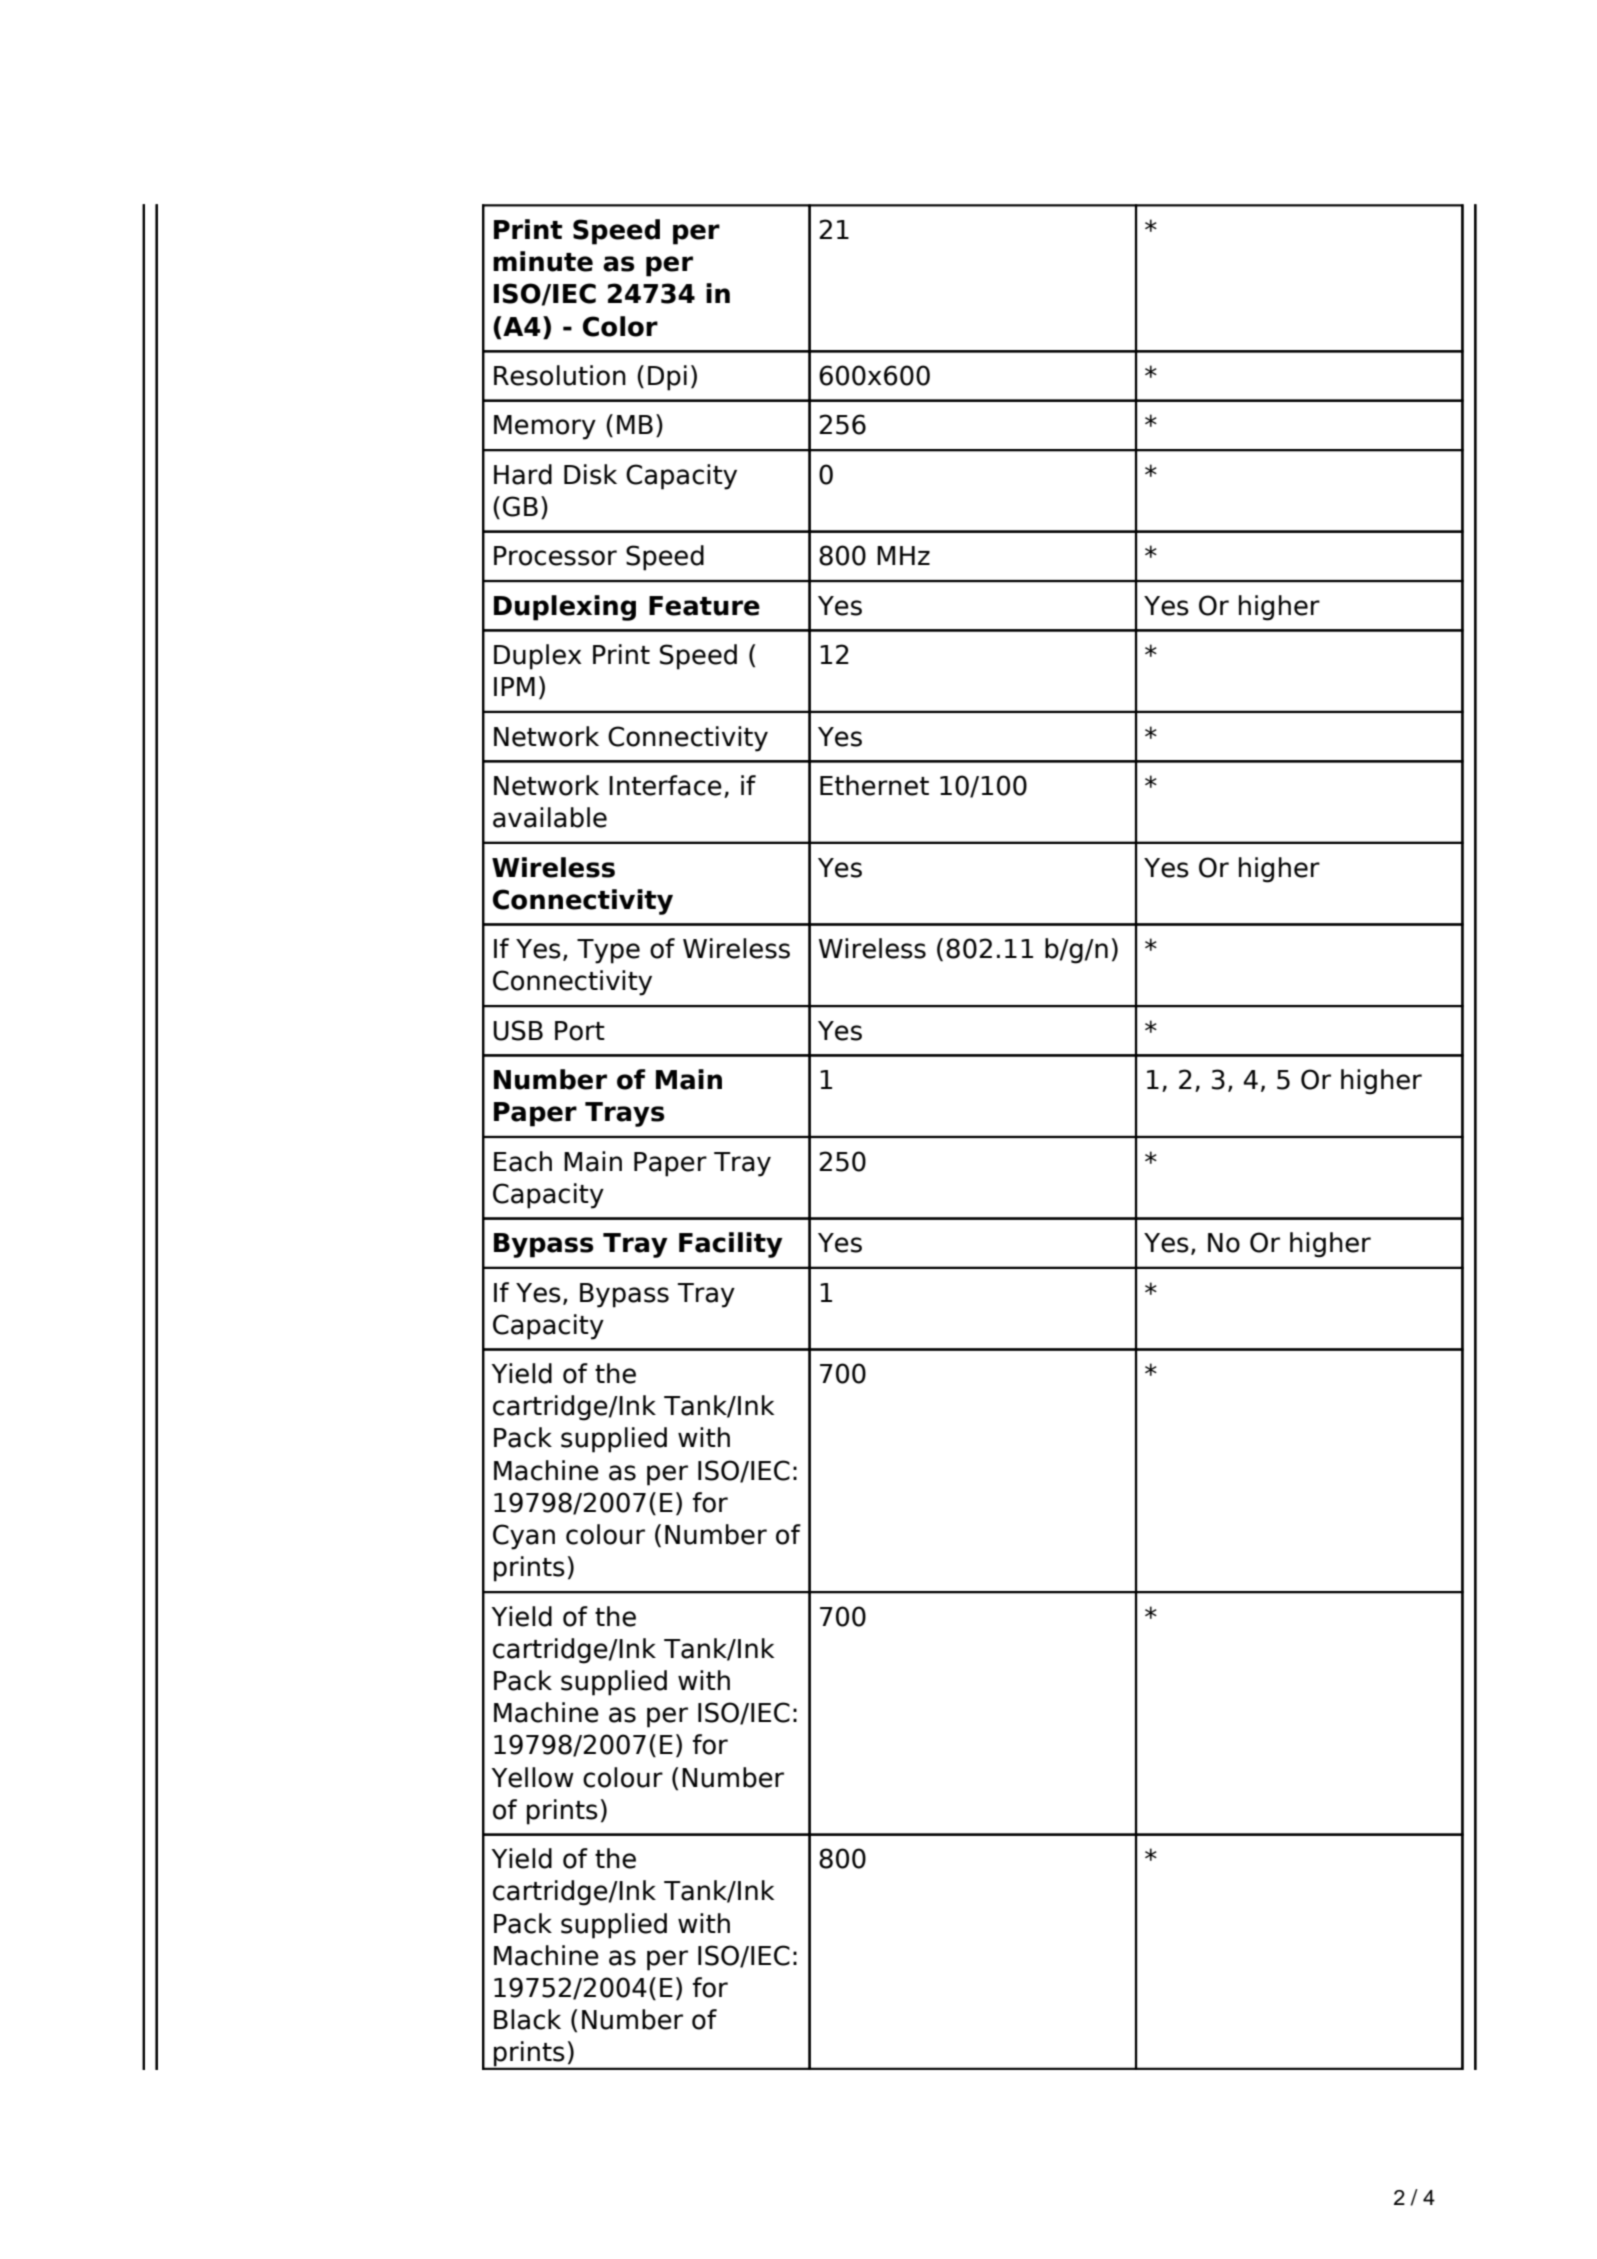 Image resolution: width=1597 pixels, height=2259 pixels. I want to click on Black, so click(527, 2019).
